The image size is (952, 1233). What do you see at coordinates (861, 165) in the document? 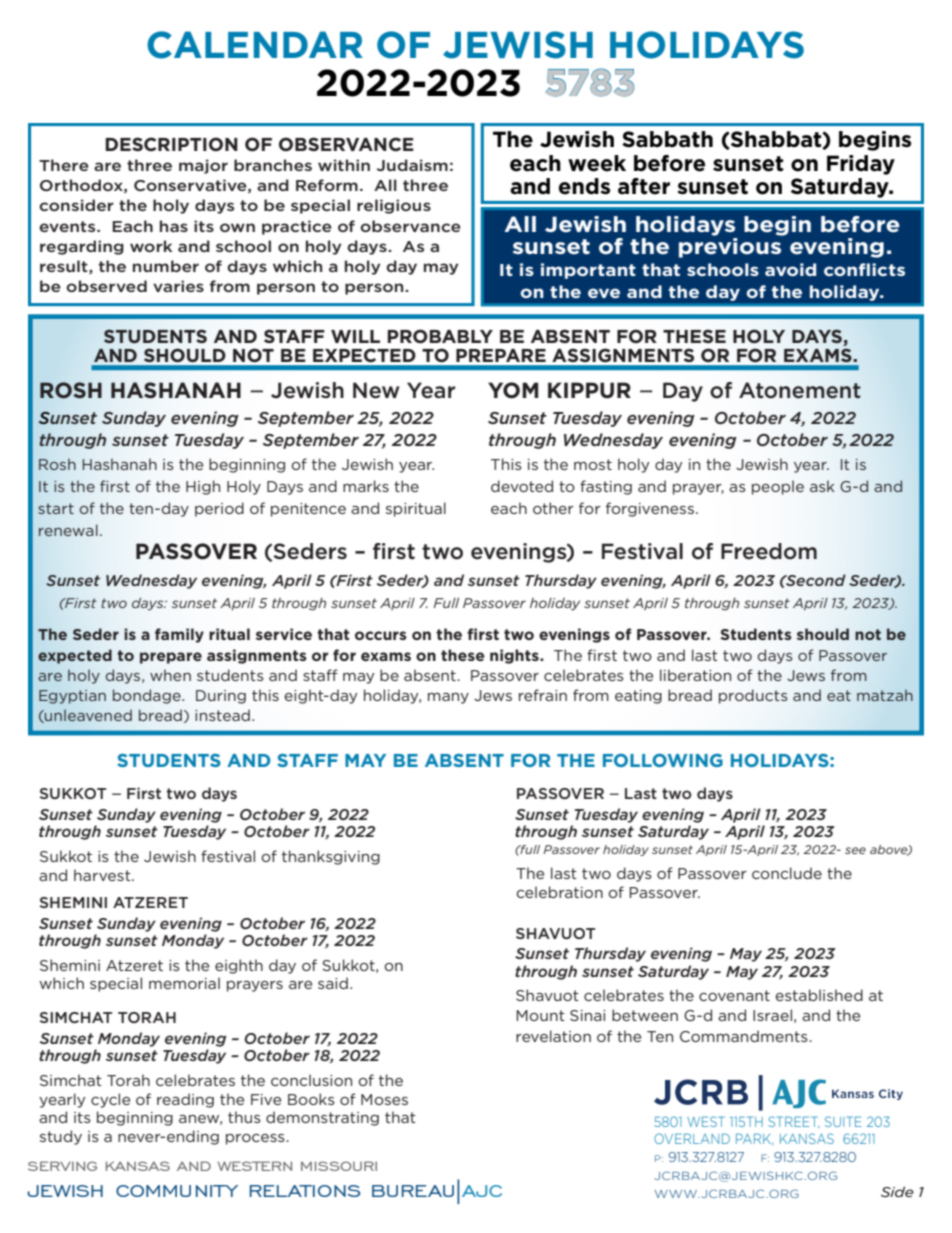
I see `Friday` at bounding box center [861, 165].
